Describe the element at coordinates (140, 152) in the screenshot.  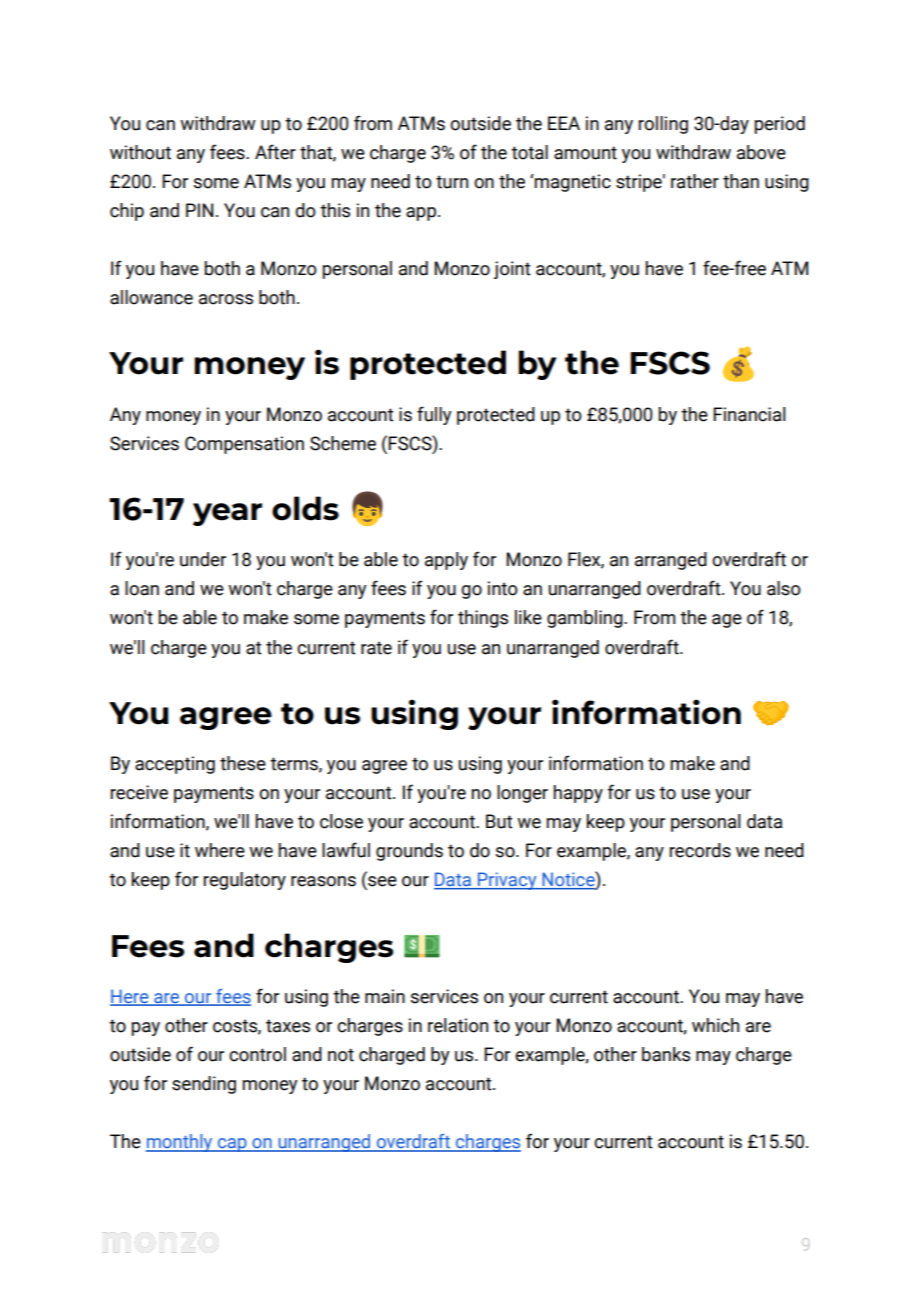
I see `without` at that location.
